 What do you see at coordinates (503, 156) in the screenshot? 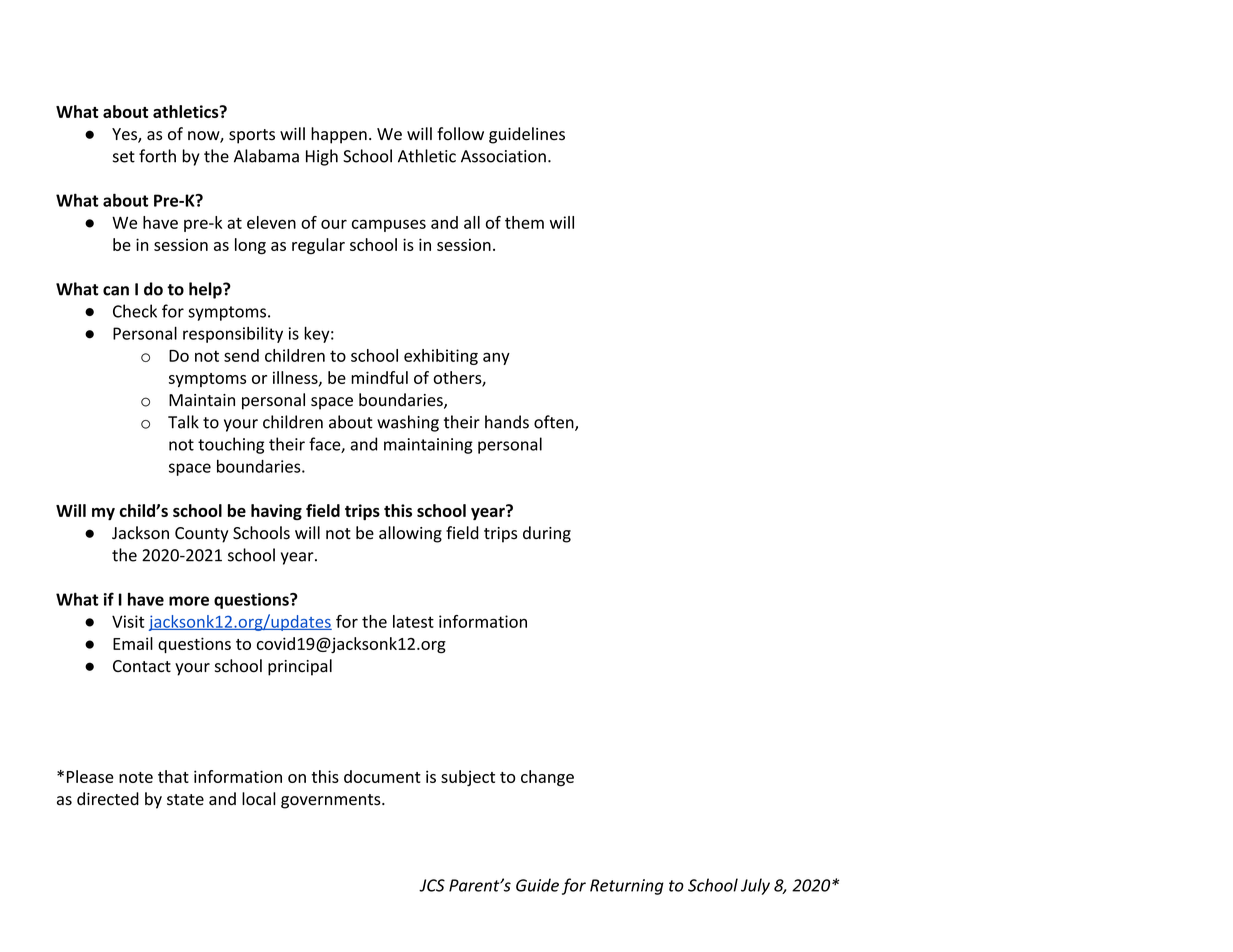
I see `Association` at bounding box center [503, 156].
